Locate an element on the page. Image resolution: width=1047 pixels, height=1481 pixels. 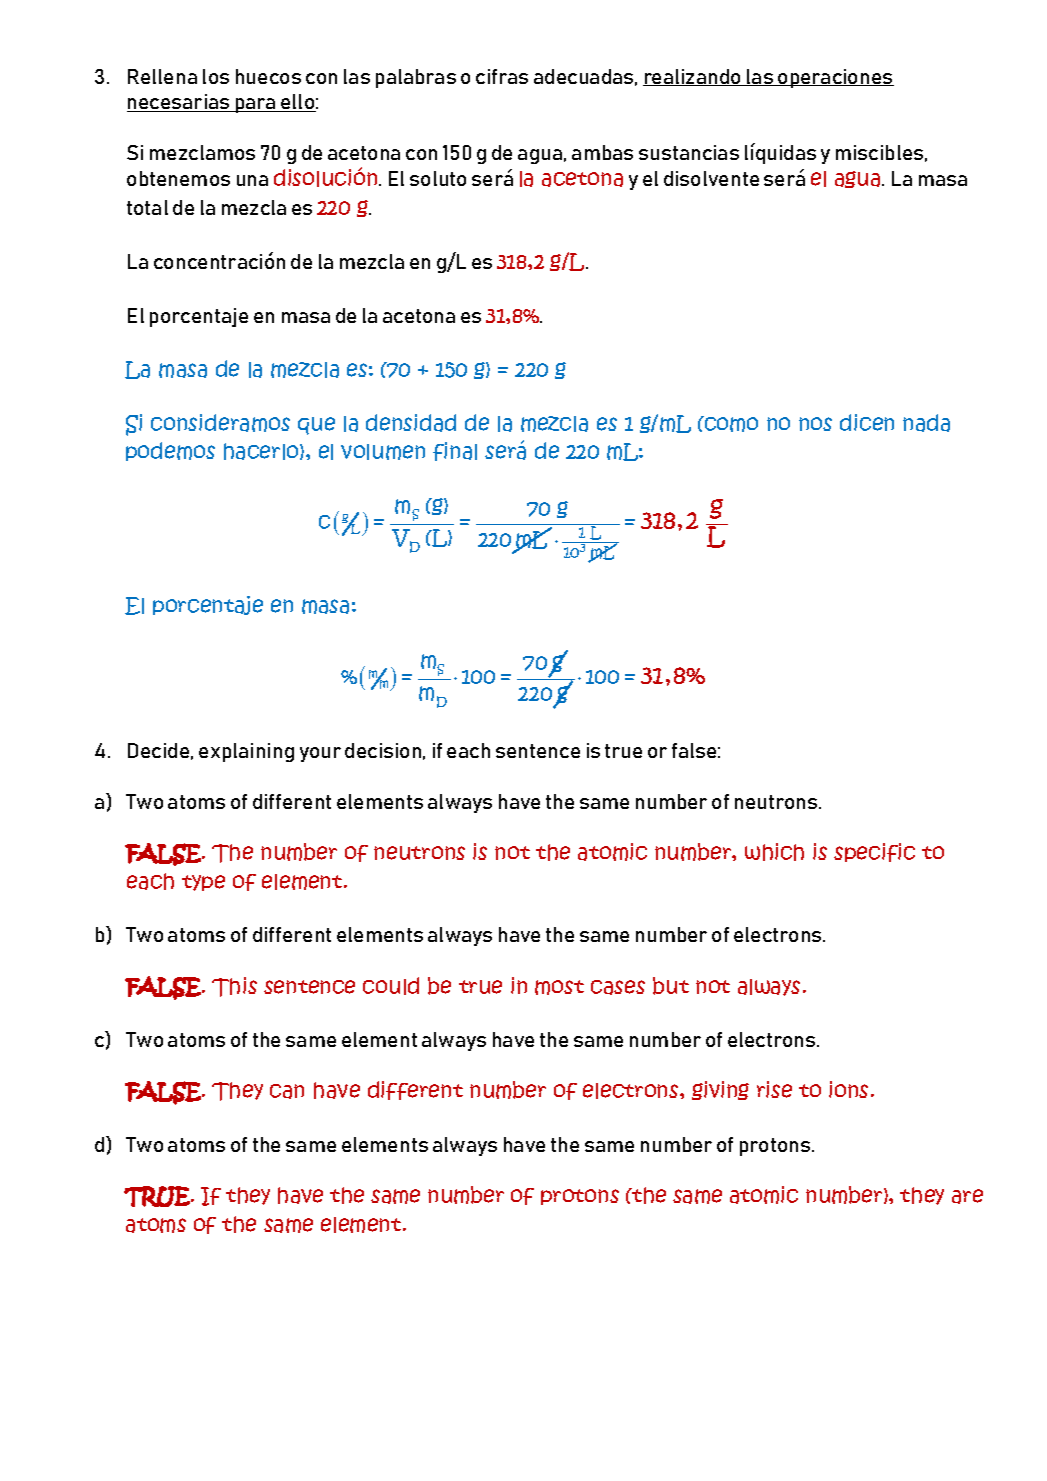
giving is located at coordinates (720, 1090).
